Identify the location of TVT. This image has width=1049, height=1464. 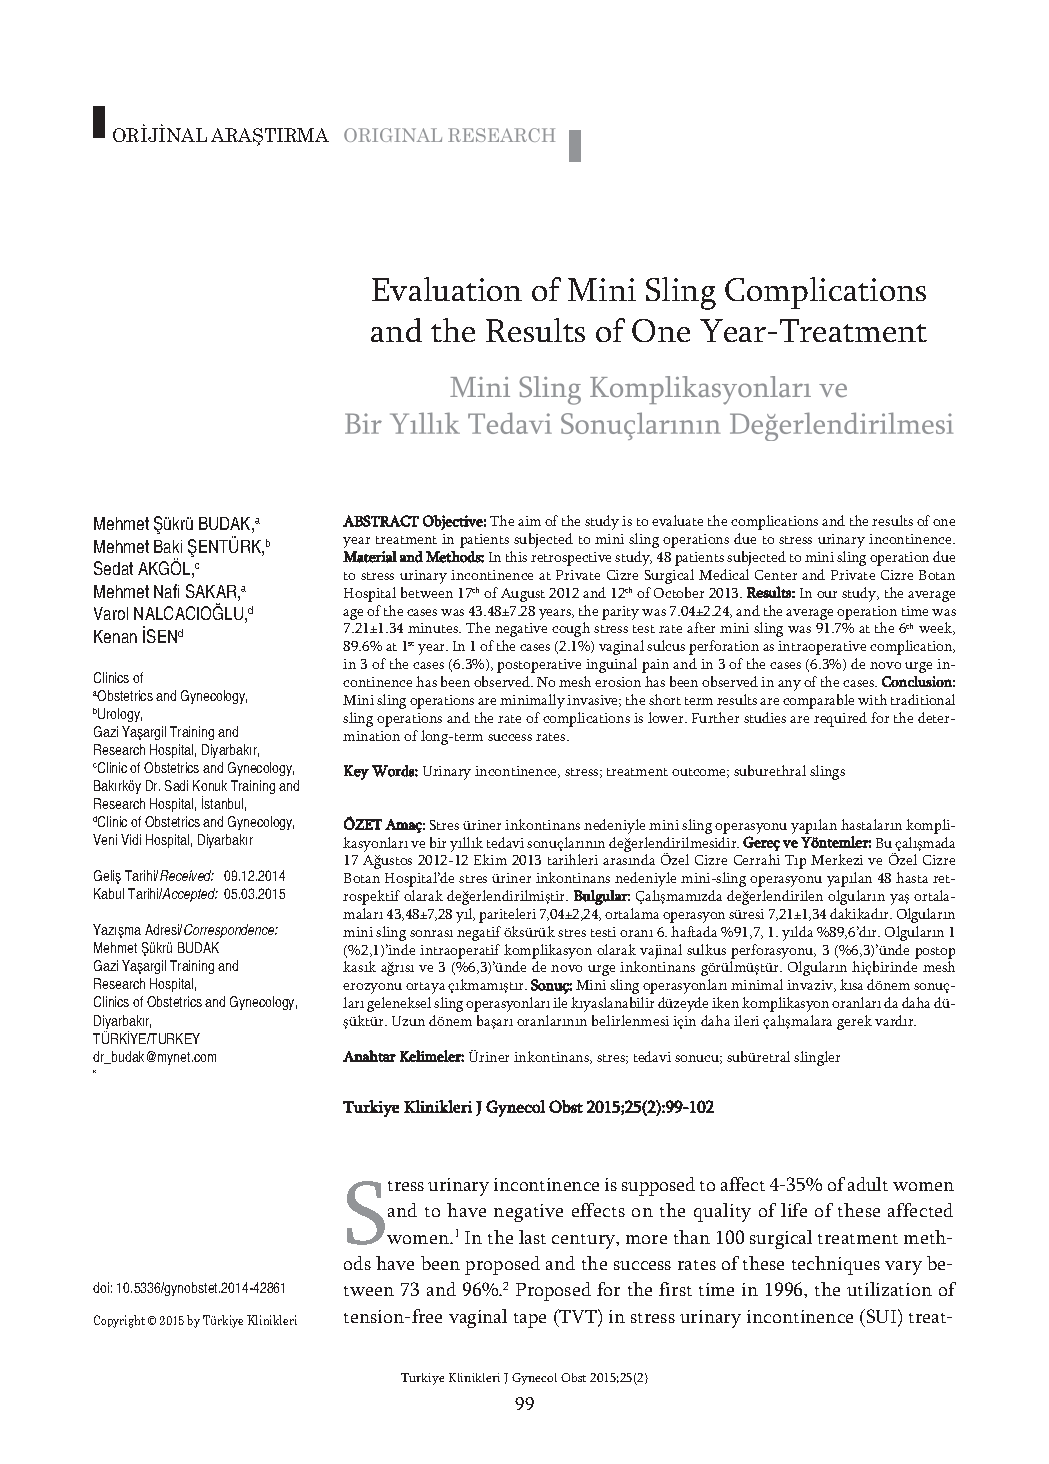
(578, 1316).
